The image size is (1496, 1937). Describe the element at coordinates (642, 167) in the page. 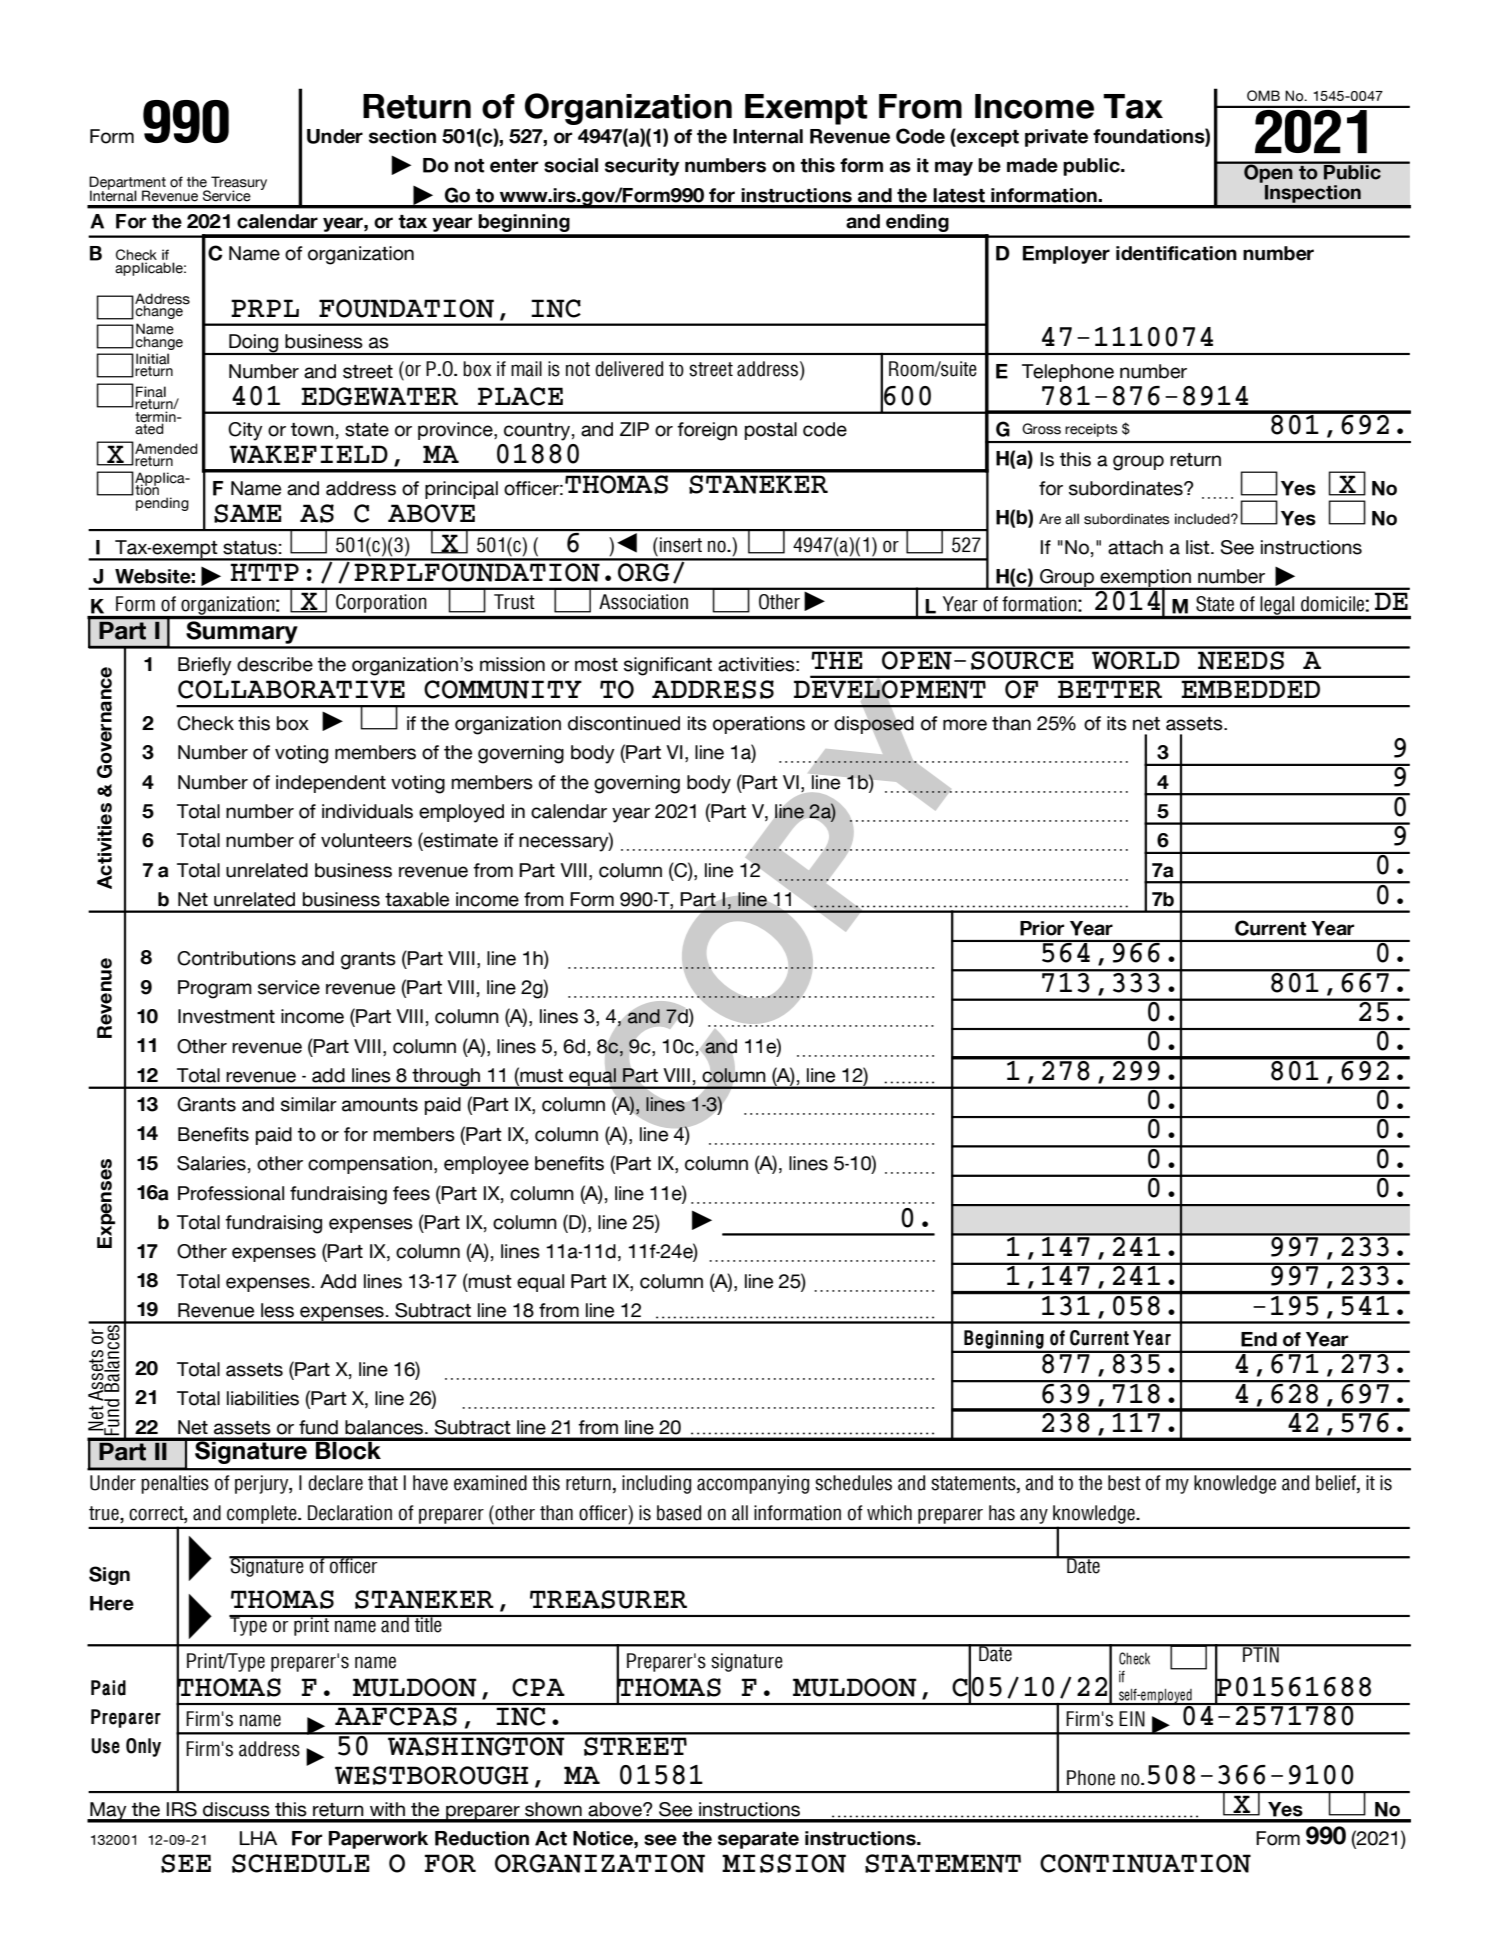

I see `security` at that location.
